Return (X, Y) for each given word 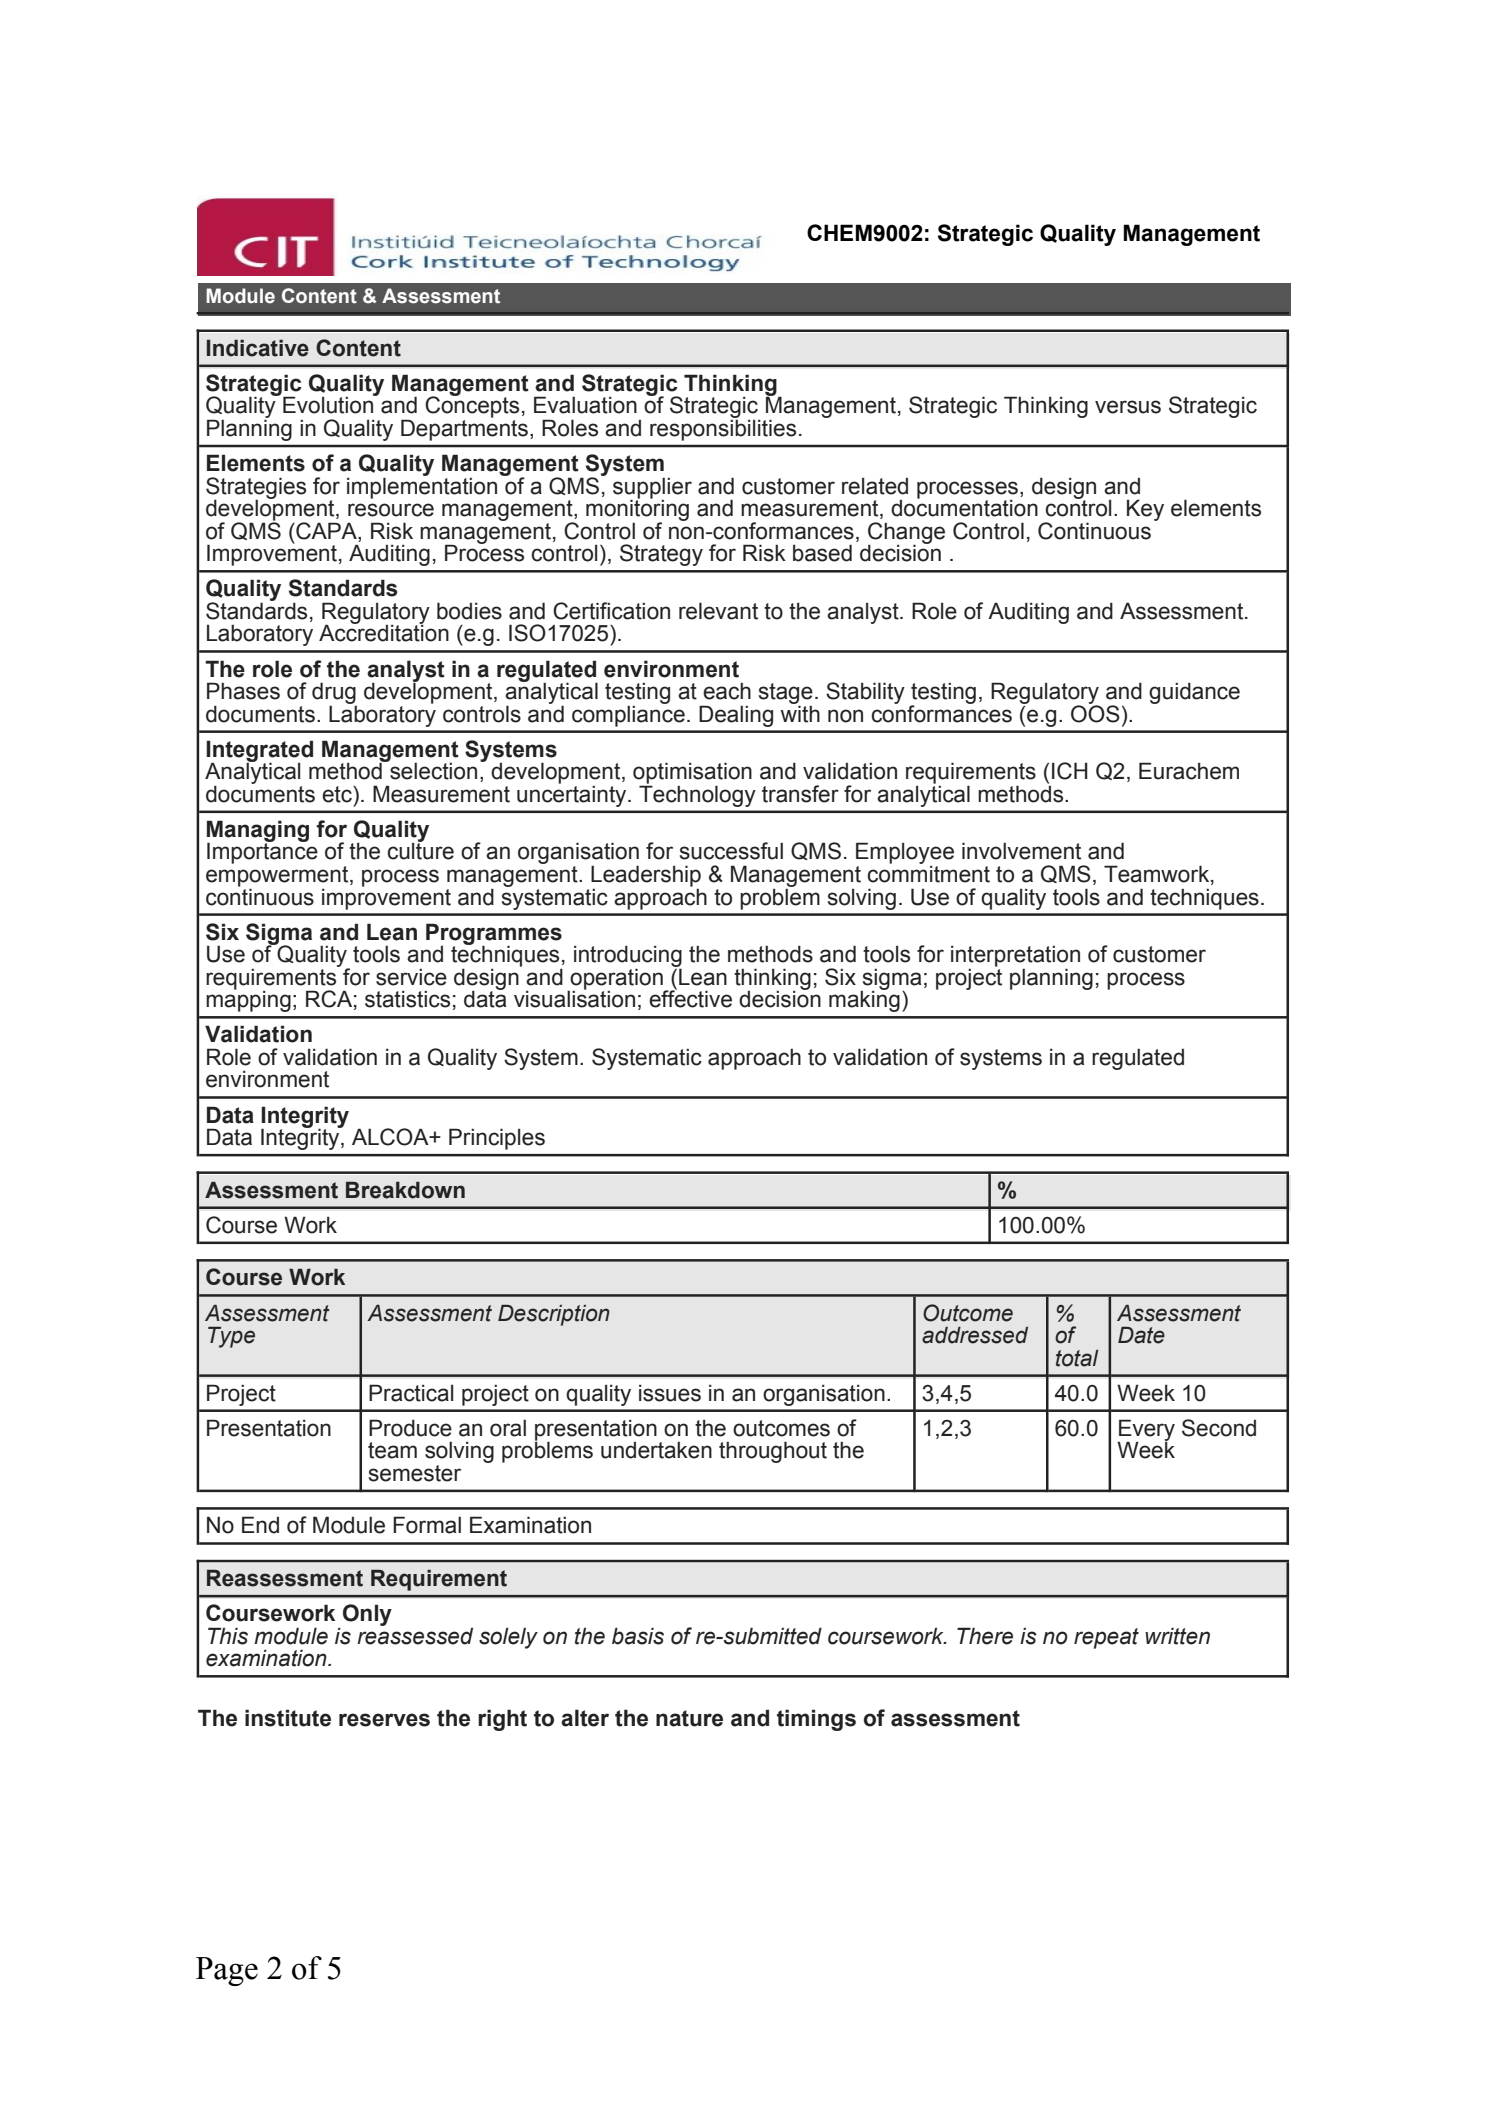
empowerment (278, 877)
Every (1146, 1431)
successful (731, 851)
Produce (410, 1428)
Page (227, 1971)
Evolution (329, 404)
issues (670, 1393)
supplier (652, 489)
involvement (1021, 851)
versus (1128, 407)
